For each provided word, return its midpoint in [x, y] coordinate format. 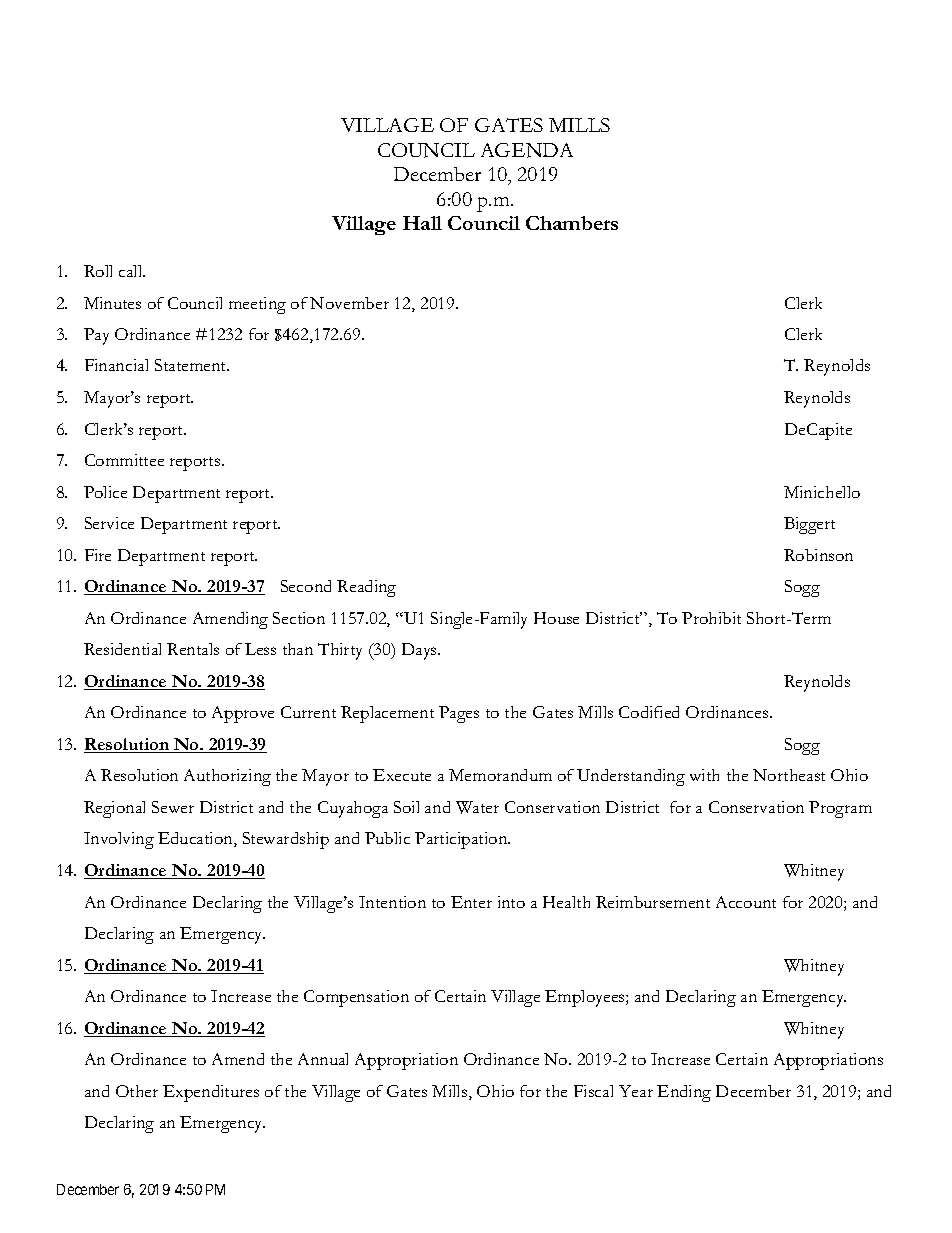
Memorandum [500, 775]
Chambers [572, 223]
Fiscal [593, 1091]
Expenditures [211, 1093]
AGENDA [527, 150]
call [132, 271]
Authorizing [227, 777]
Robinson [818, 555]
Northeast [789, 775]
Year [636, 1091]
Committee [124, 460]
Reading [366, 588]
